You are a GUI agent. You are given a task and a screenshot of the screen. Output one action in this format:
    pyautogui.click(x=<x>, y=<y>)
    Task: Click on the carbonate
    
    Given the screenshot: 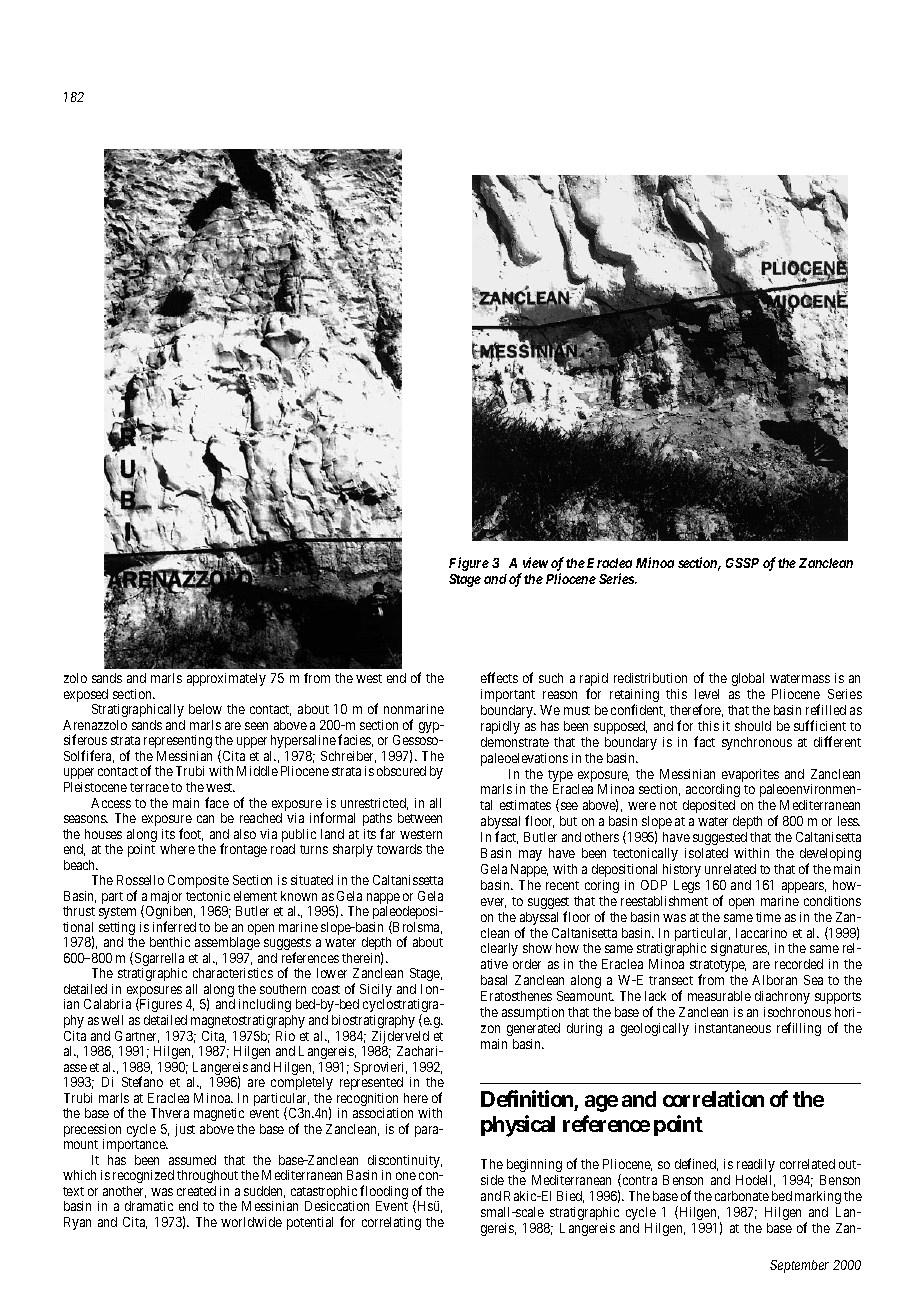 What is the action you would take?
    pyautogui.click(x=742, y=1196)
